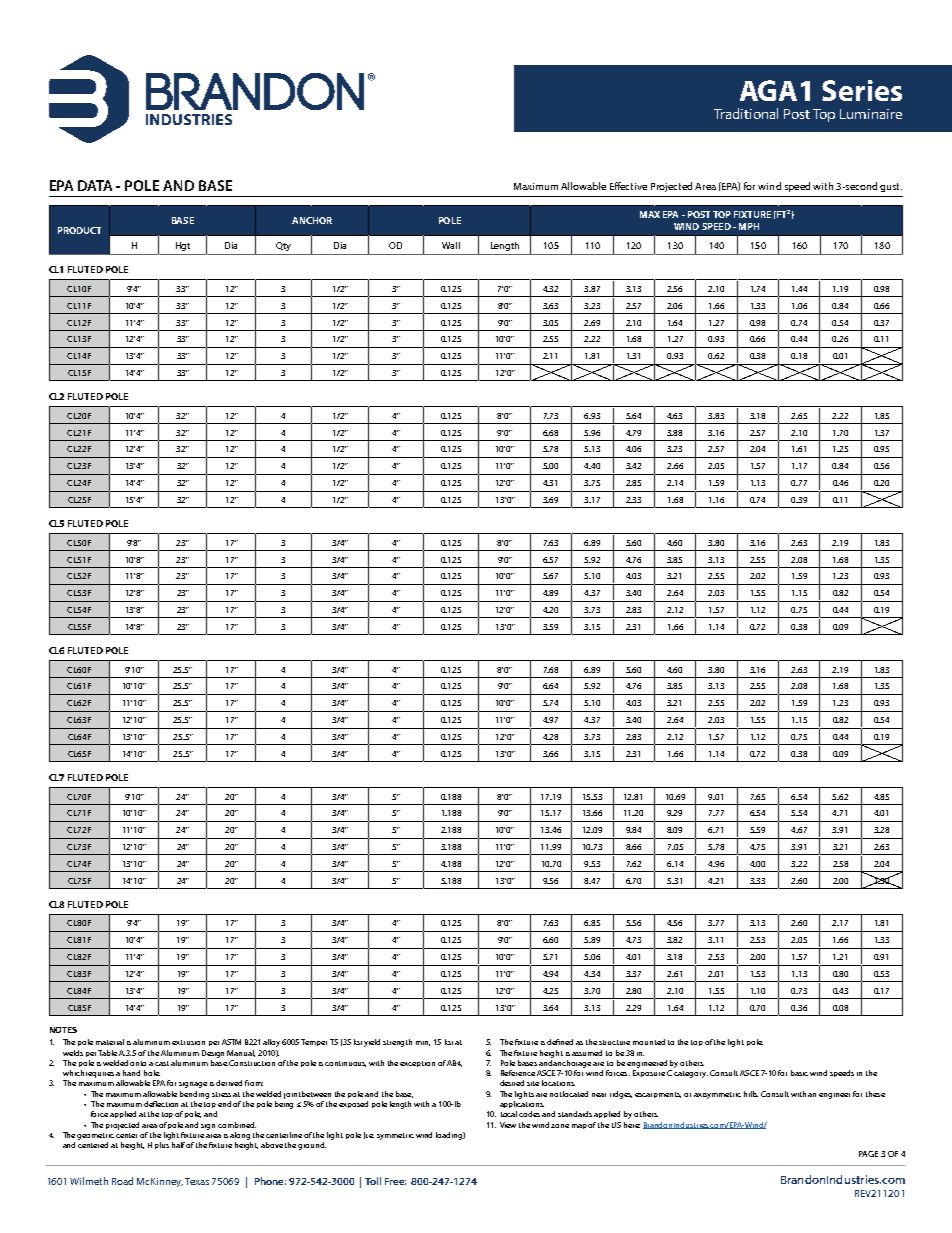  I want to click on DATA, so click(95, 185).
